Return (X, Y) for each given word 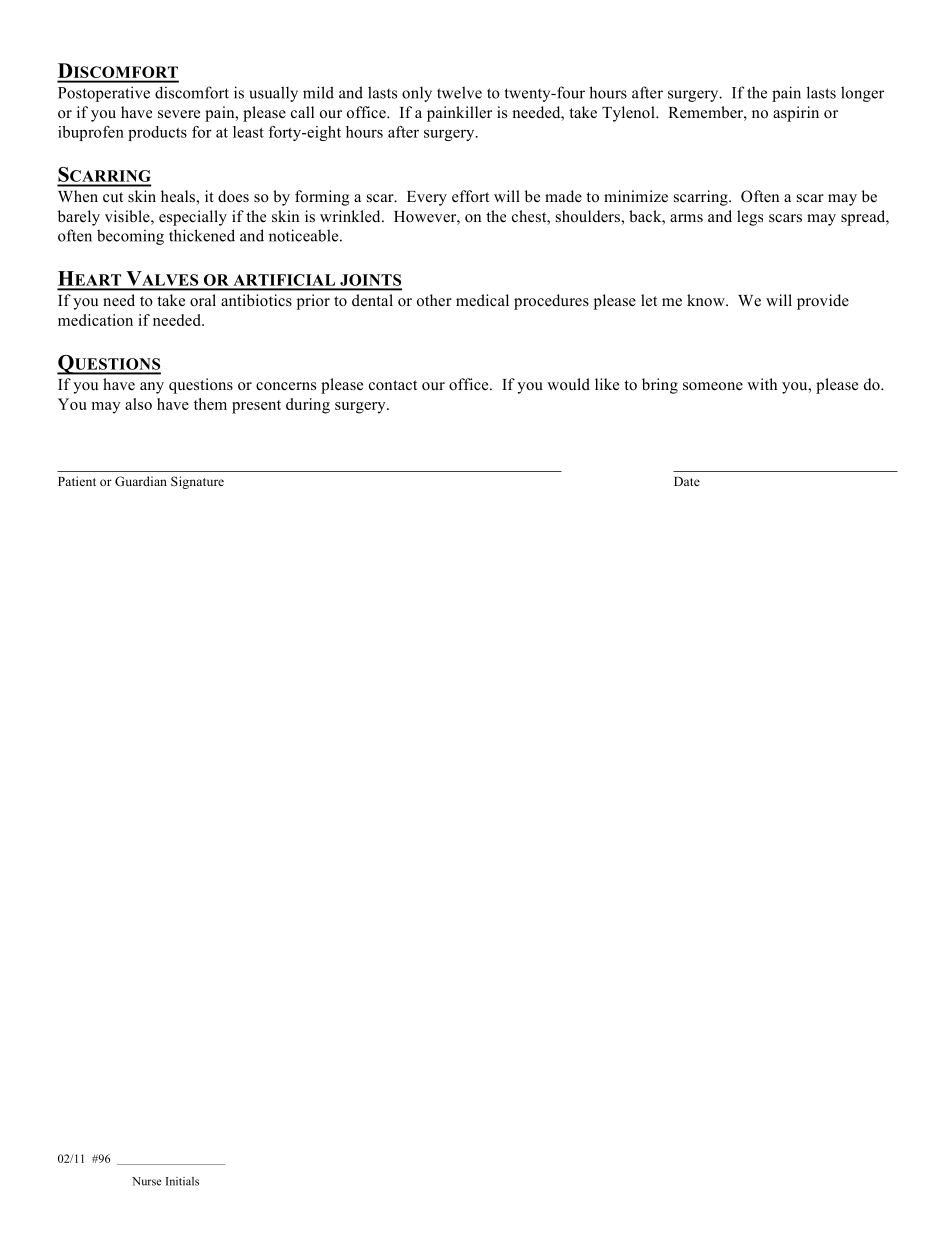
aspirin (796, 114)
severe (179, 114)
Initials (182, 1181)
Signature (197, 482)
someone (713, 386)
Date (687, 481)
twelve (459, 92)
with (762, 384)
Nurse (147, 1181)
